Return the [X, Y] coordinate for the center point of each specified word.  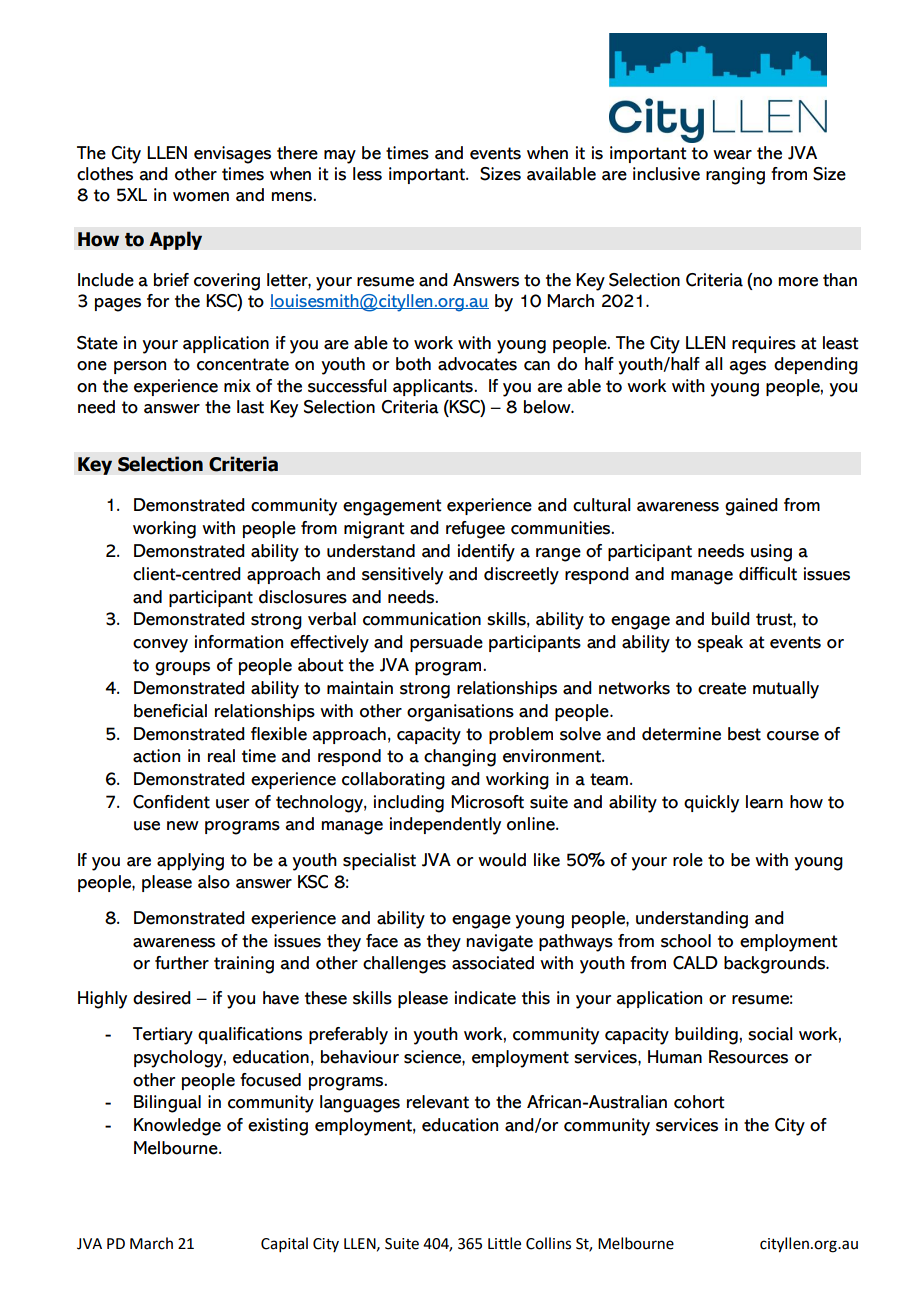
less [367, 174]
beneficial [170, 711]
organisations [460, 713]
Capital [284, 1244]
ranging [735, 176]
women [201, 197]
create [722, 688]
